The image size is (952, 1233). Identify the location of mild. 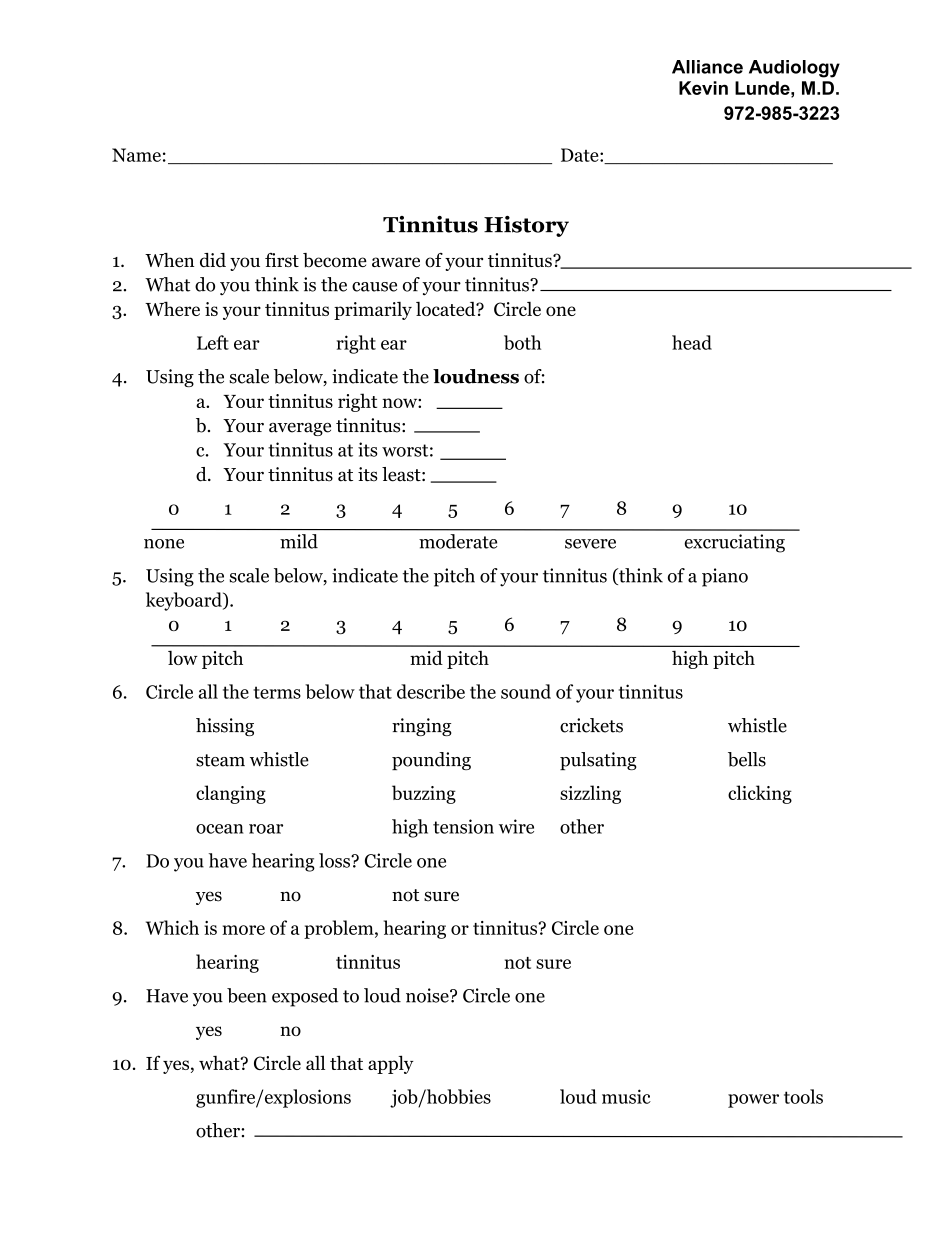
(299, 541).
